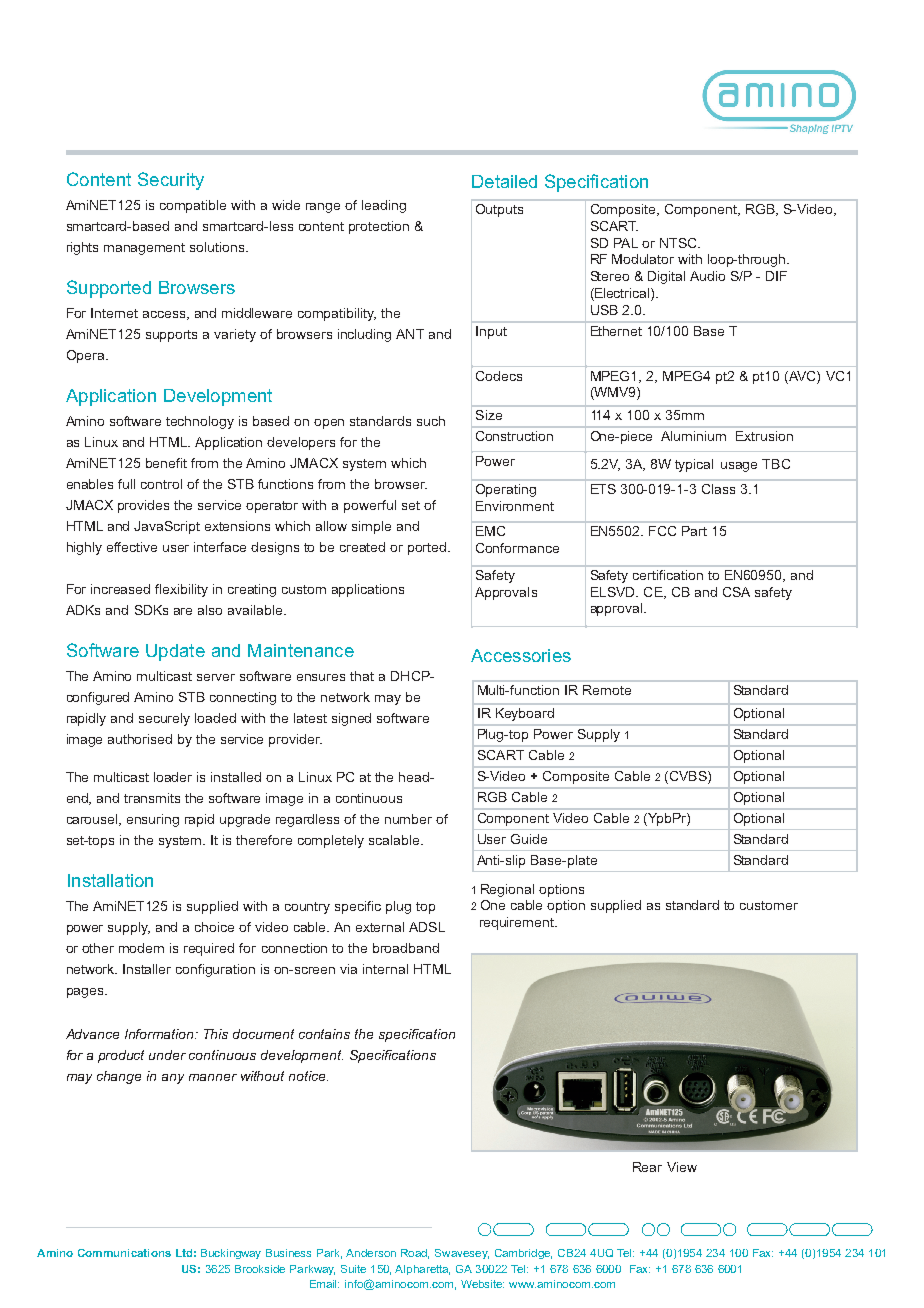 The width and height of the screenshot is (924, 1308). What do you see at coordinates (193, 206) in the screenshot?
I see `compatible` at bounding box center [193, 206].
